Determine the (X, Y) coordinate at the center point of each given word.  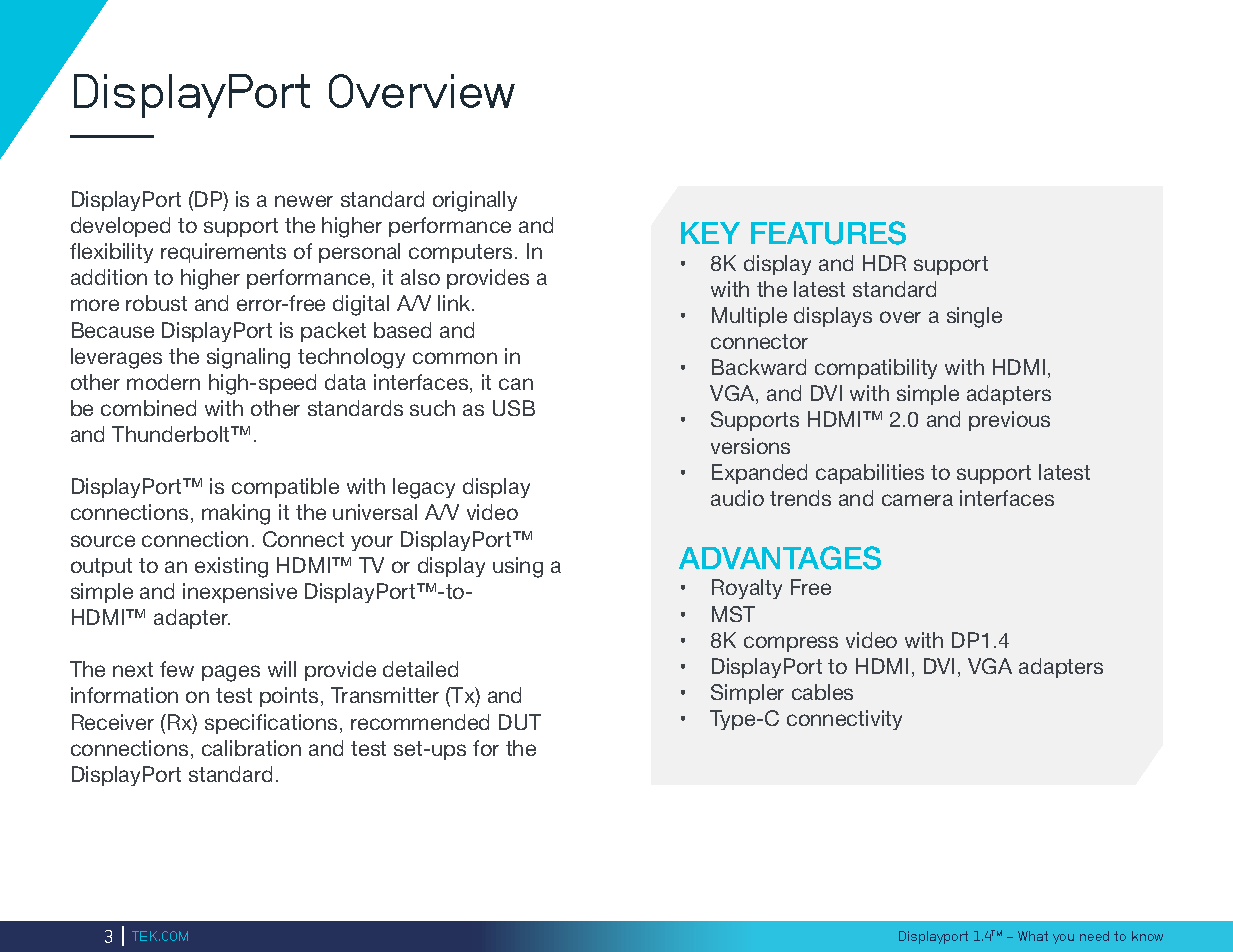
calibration (251, 748)
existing (231, 567)
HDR (884, 263)
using (518, 567)
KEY (710, 233)
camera (917, 500)
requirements (223, 253)
